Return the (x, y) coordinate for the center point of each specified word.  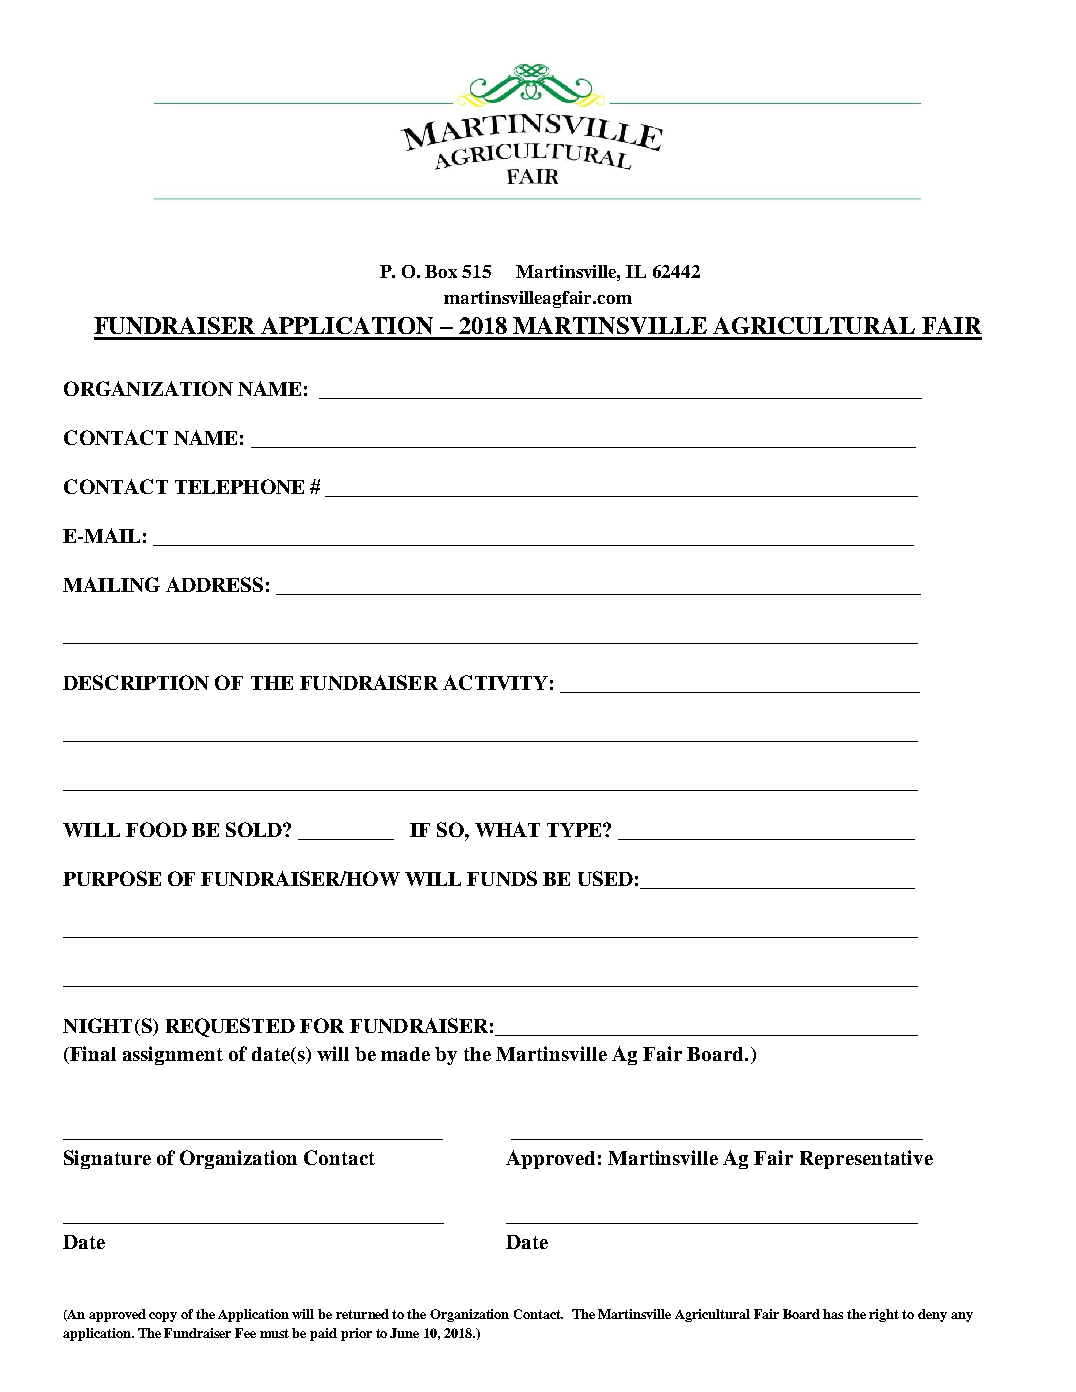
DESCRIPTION (136, 682)
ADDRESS (214, 584)
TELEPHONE (239, 486)
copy (163, 1317)
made (405, 1054)
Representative (866, 1159)
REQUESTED (230, 1027)
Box (441, 271)
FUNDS (502, 878)
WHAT (507, 829)
